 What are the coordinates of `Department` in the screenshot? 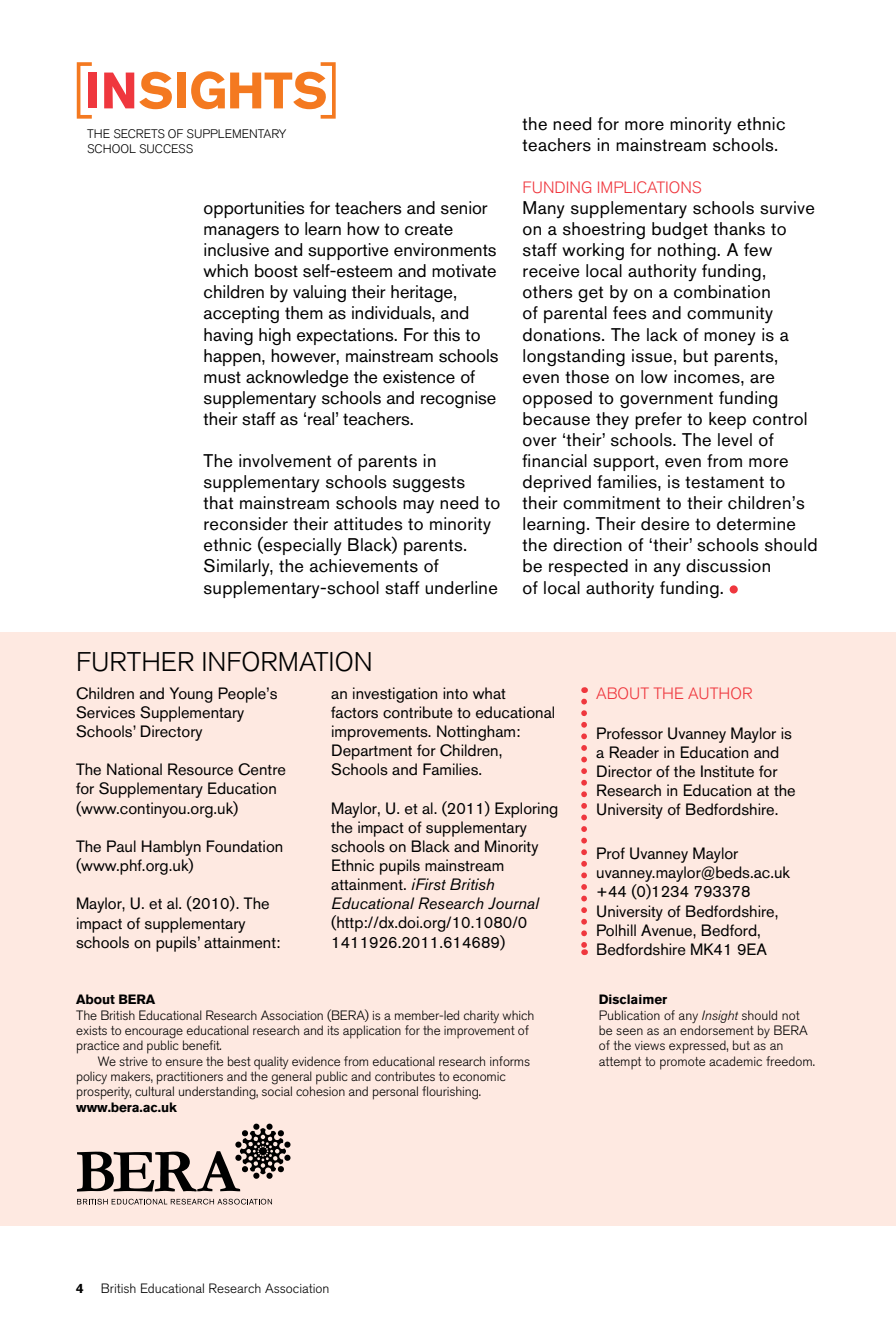 It's located at (372, 752).
